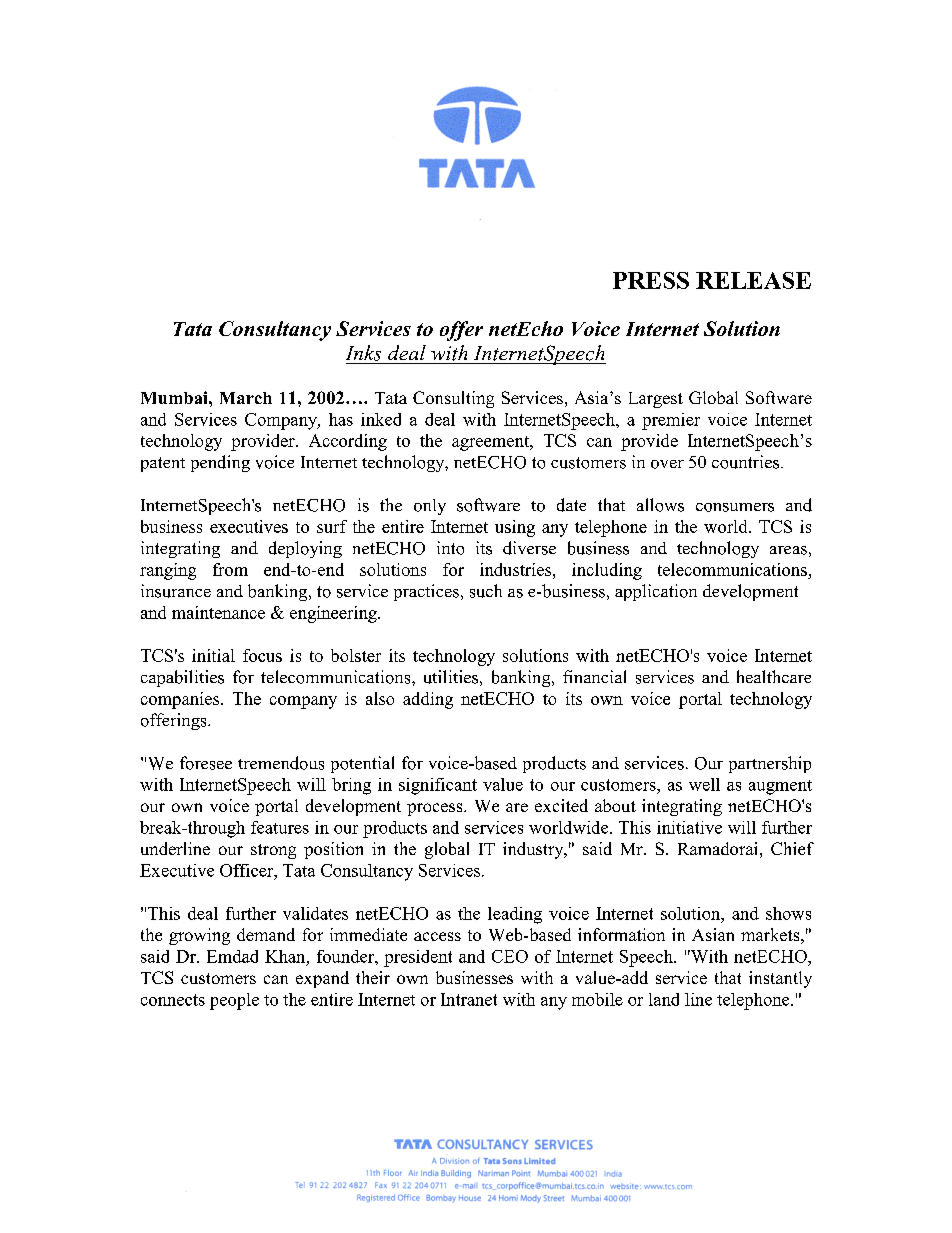  What do you see at coordinates (453, 399) in the screenshot?
I see `Consulting` at bounding box center [453, 399].
